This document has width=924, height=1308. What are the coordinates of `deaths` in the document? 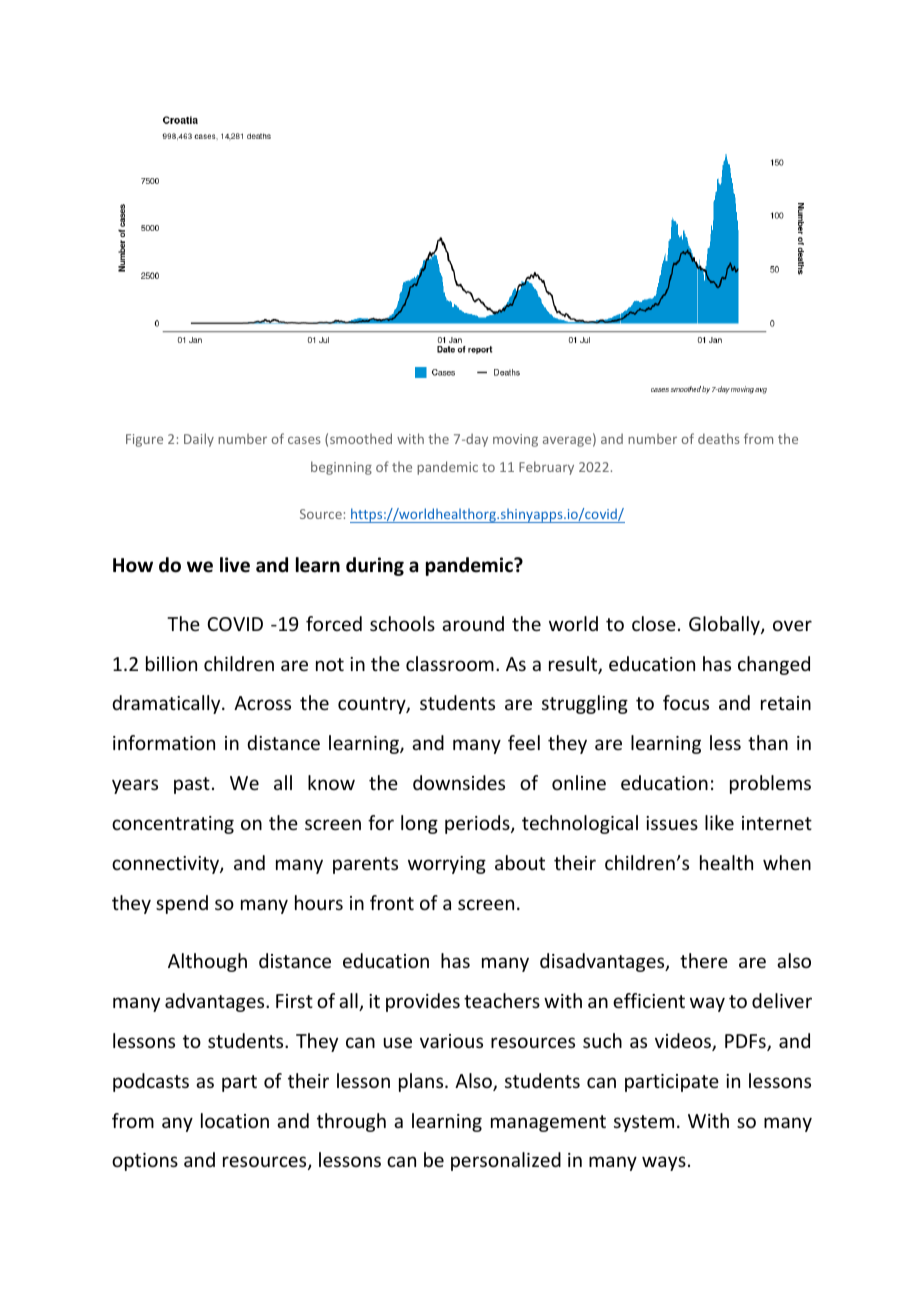 It's located at (718, 438).
